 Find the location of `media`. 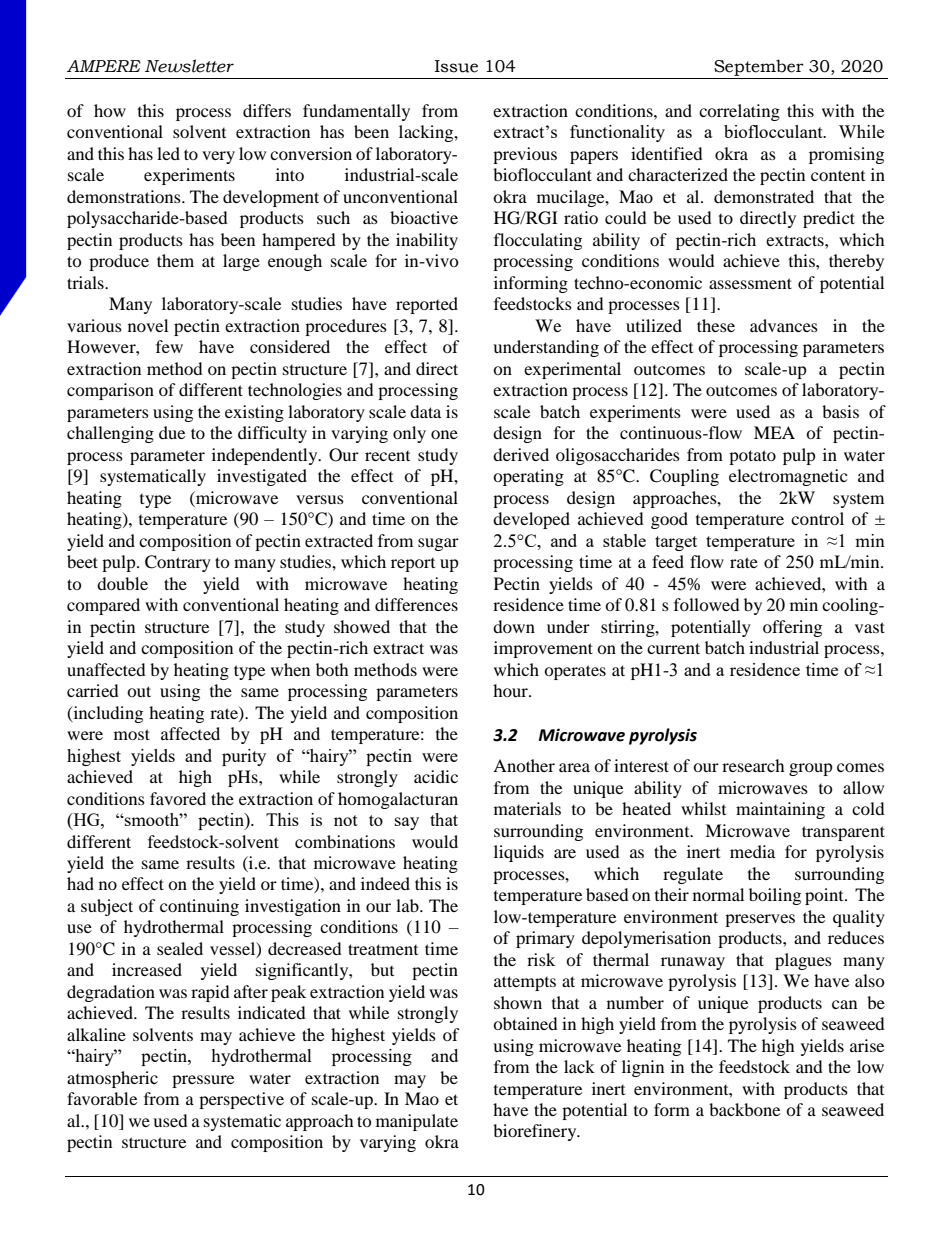

media is located at coordinates (752, 851).
